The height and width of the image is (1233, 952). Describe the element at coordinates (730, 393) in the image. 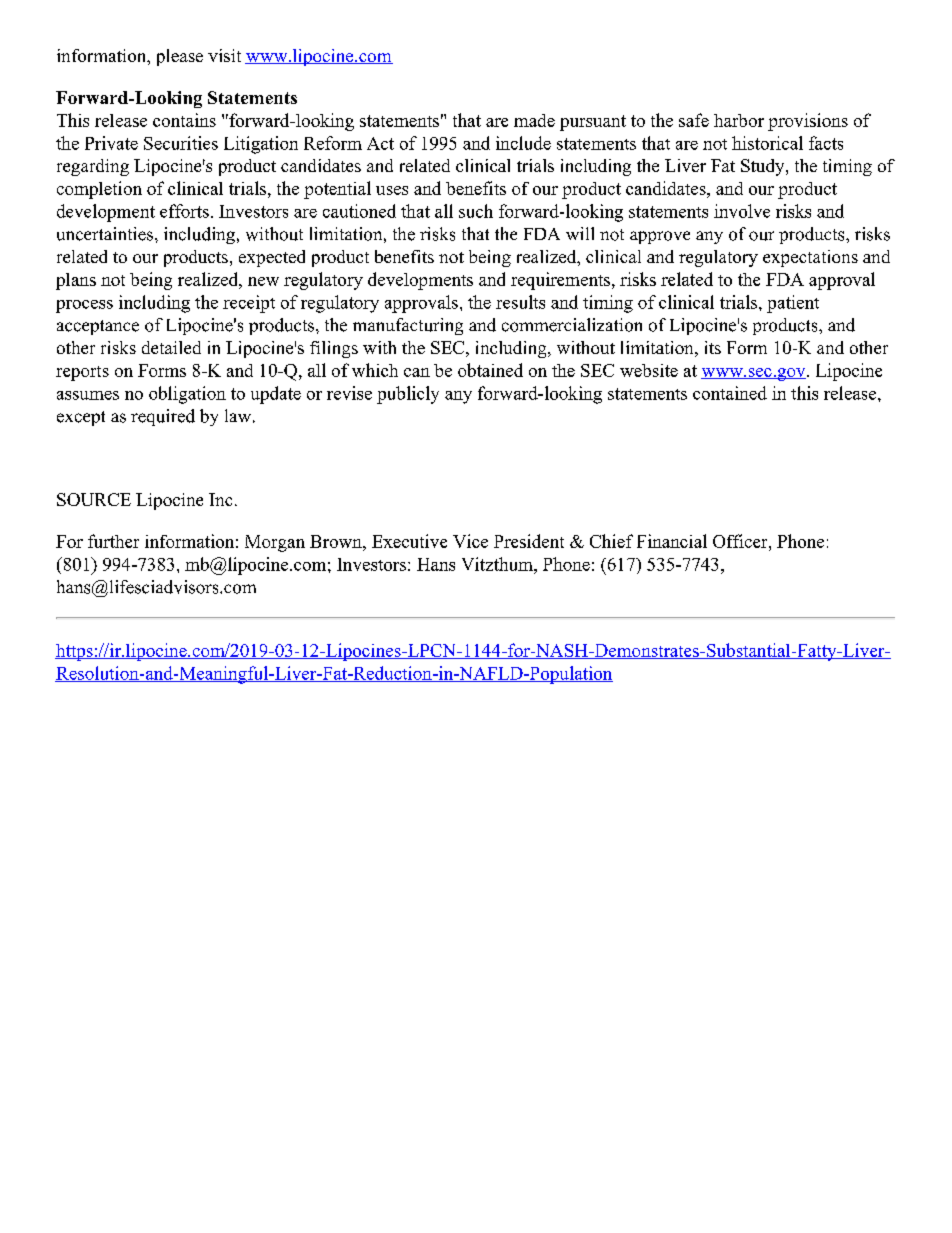

I see `contained` at that location.
